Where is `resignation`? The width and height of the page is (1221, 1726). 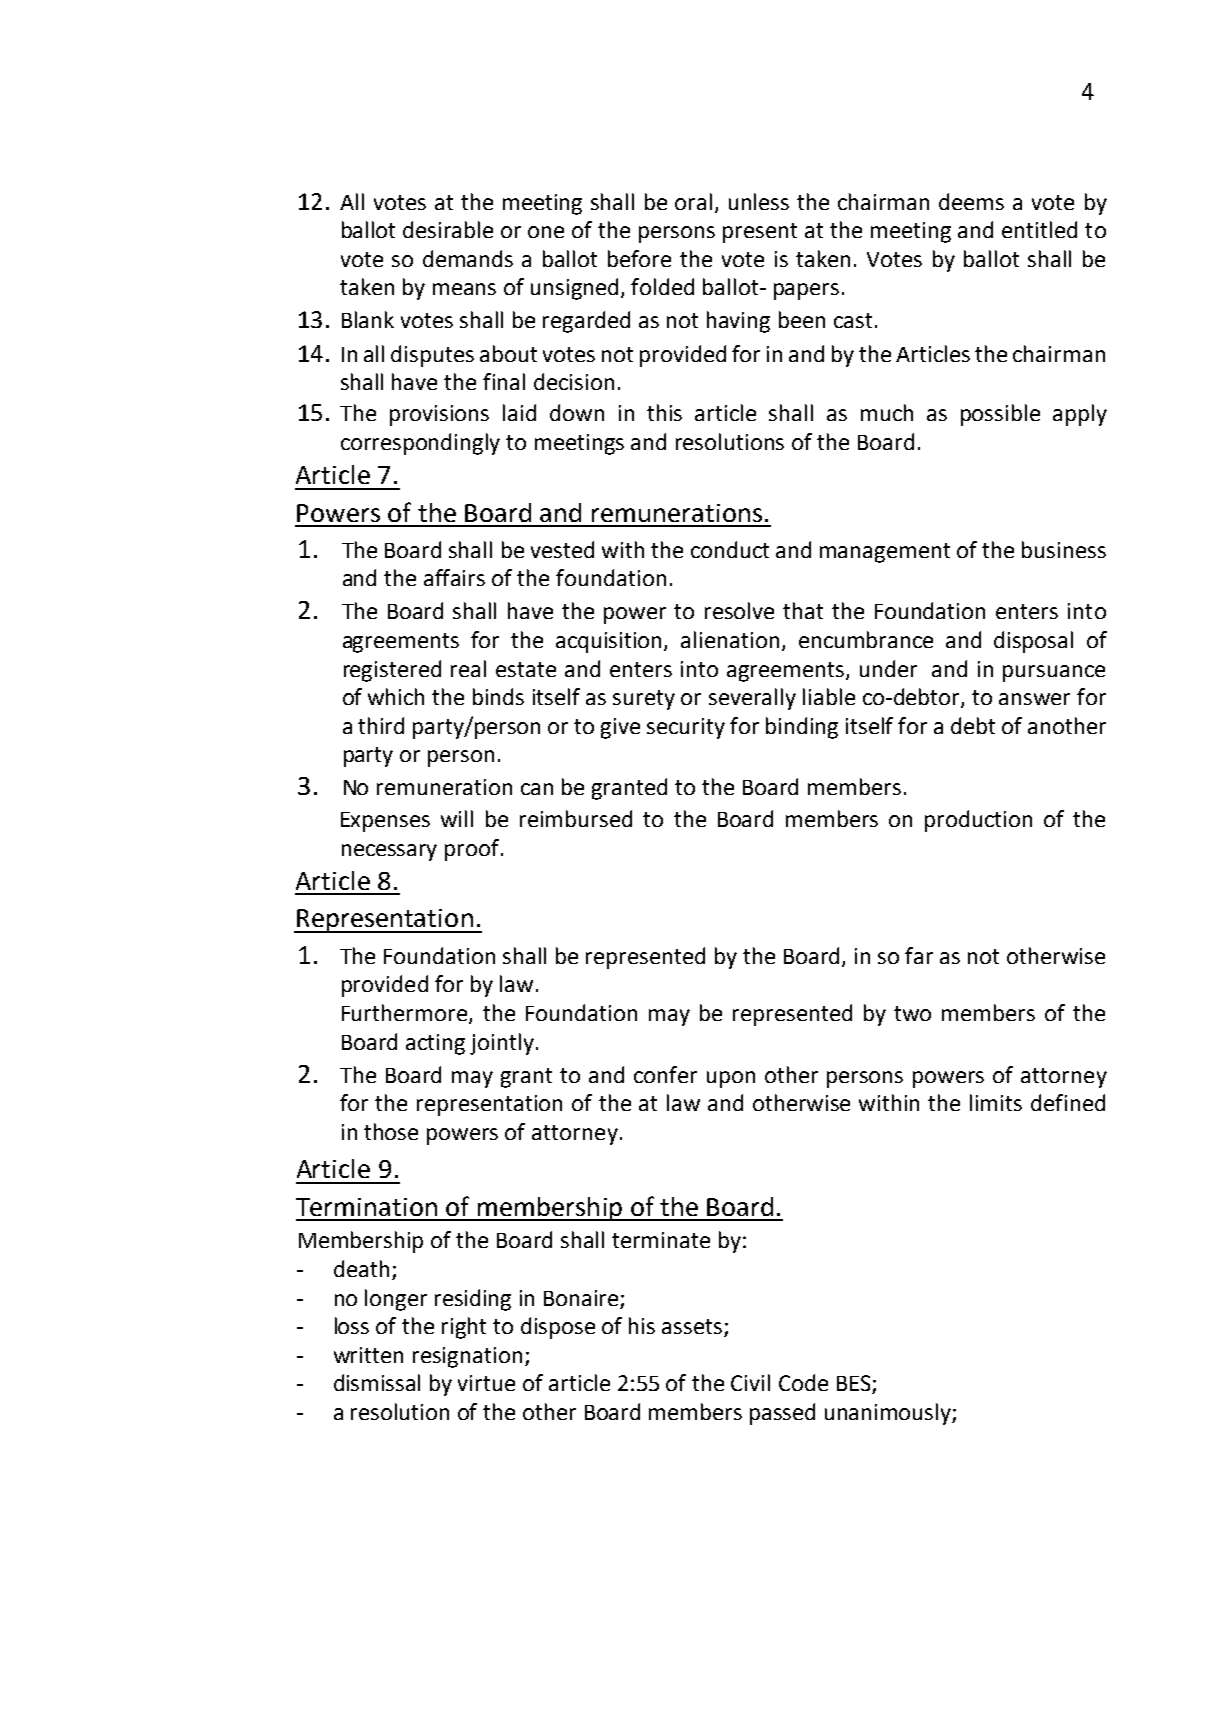
resignation is located at coordinates (467, 1357).
